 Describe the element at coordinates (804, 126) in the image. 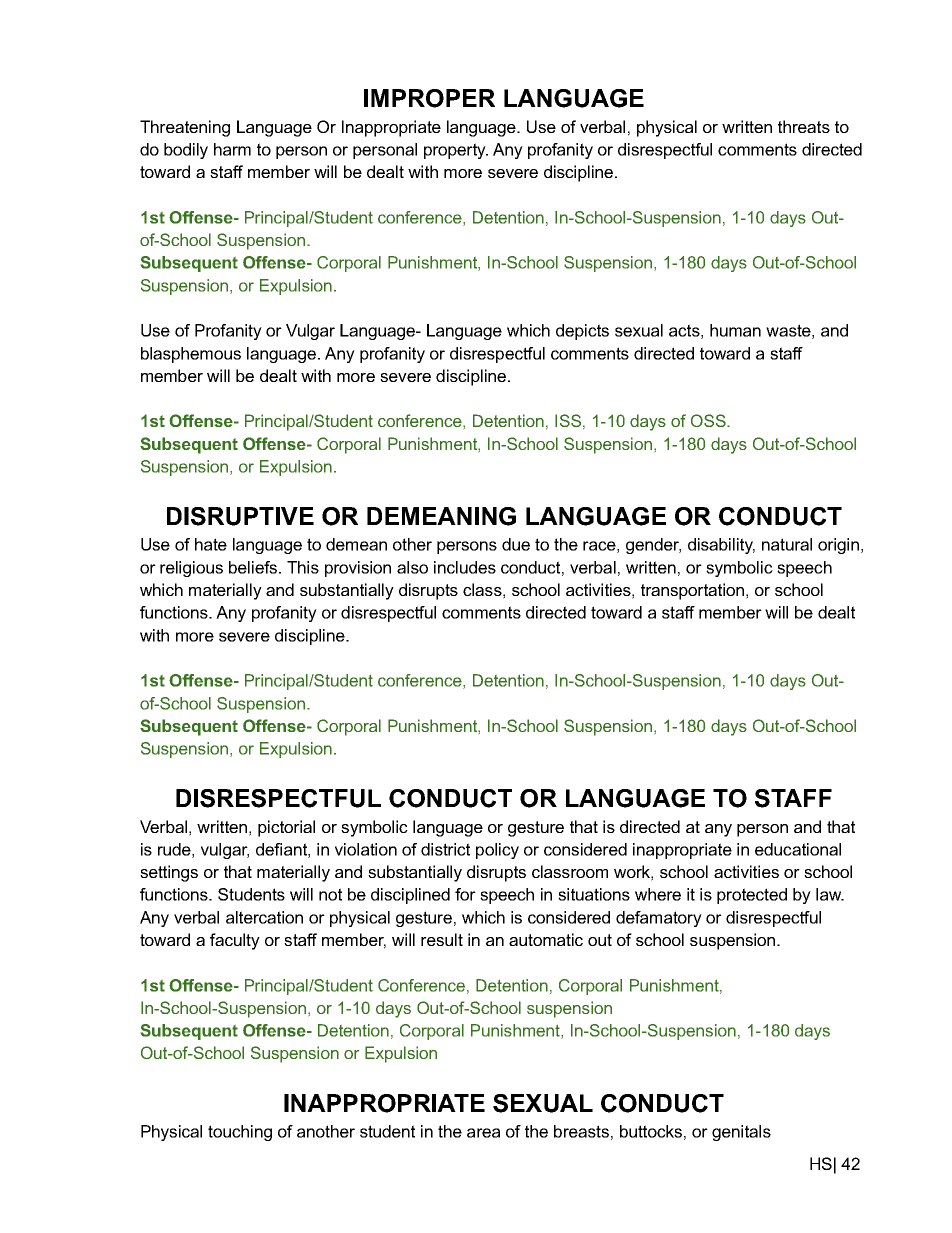

I see `threats` at that location.
